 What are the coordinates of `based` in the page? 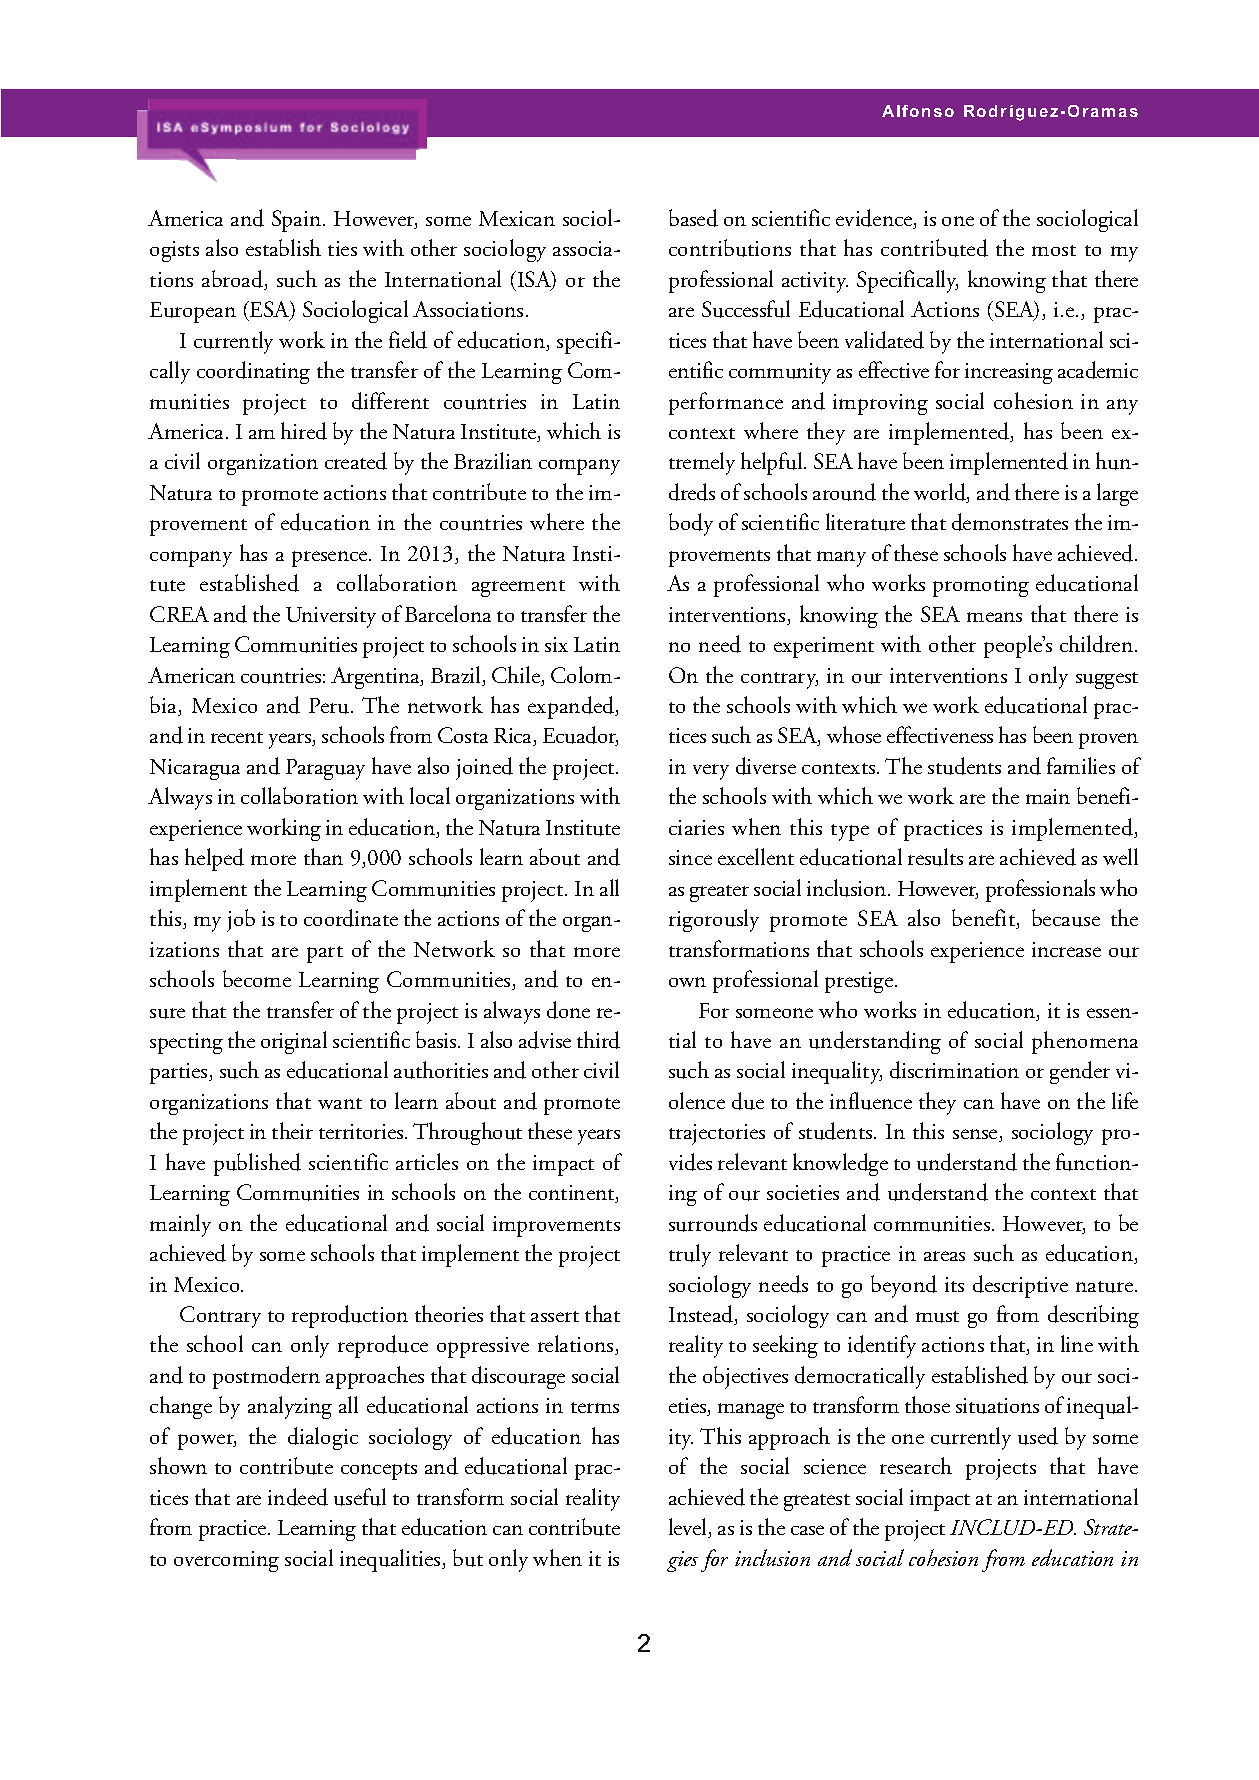 It's located at (693, 218).
